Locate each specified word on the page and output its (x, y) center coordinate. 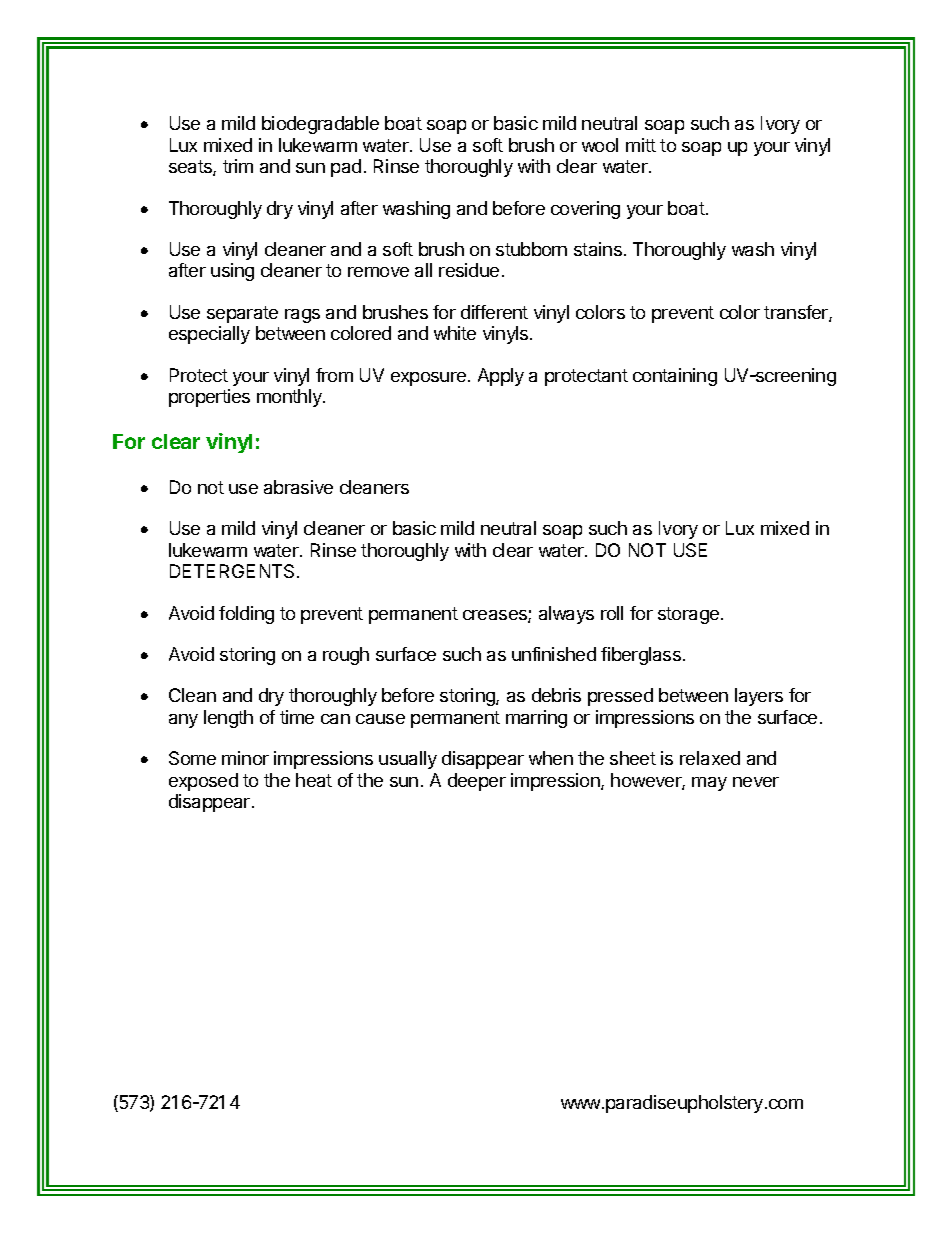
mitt (641, 145)
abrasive (298, 487)
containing (675, 377)
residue (469, 270)
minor (245, 758)
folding (246, 615)
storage (688, 615)
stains (598, 249)
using (232, 272)
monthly (290, 398)
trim (238, 166)
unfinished (554, 654)
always (566, 615)
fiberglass (641, 656)
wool (600, 145)
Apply (501, 377)
